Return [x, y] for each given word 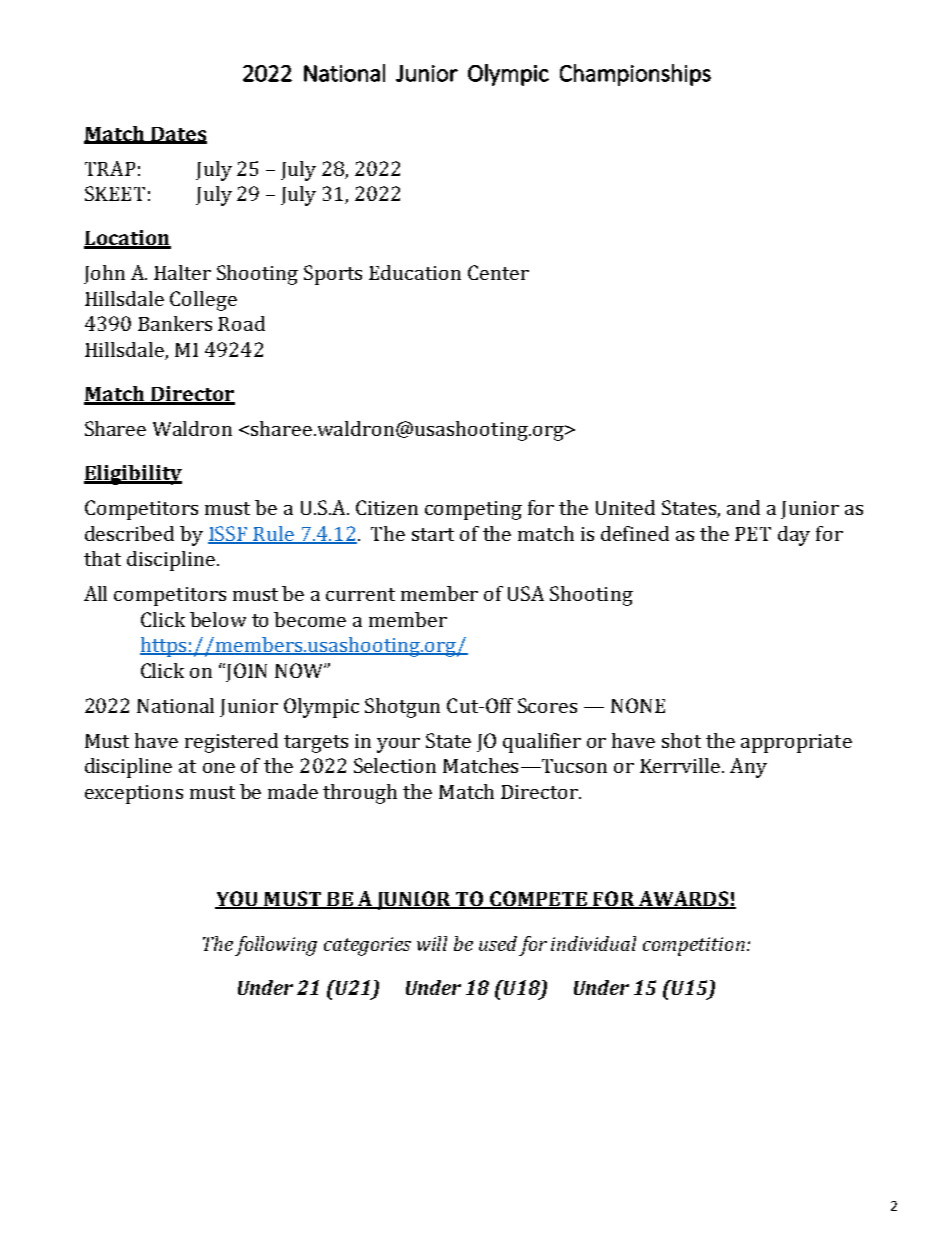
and [743, 507]
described [129, 533]
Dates [178, 135]
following [276, 946]
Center [498, 272]
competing [473, 510]
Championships [635, 75]
